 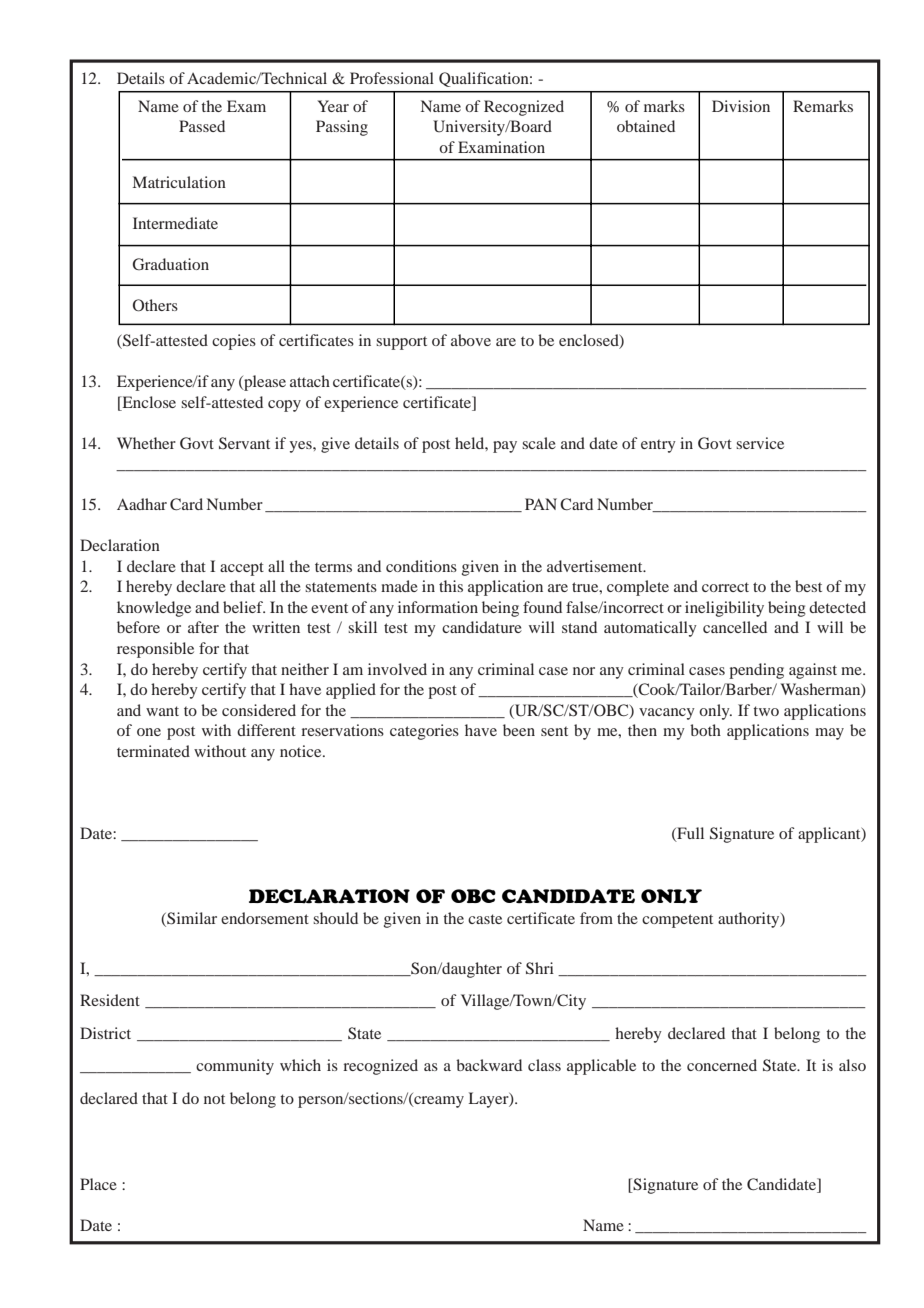 What do you see at coordinates (438, 607) in the screenshot?
I see `information` at bounding box center [438, 607].
